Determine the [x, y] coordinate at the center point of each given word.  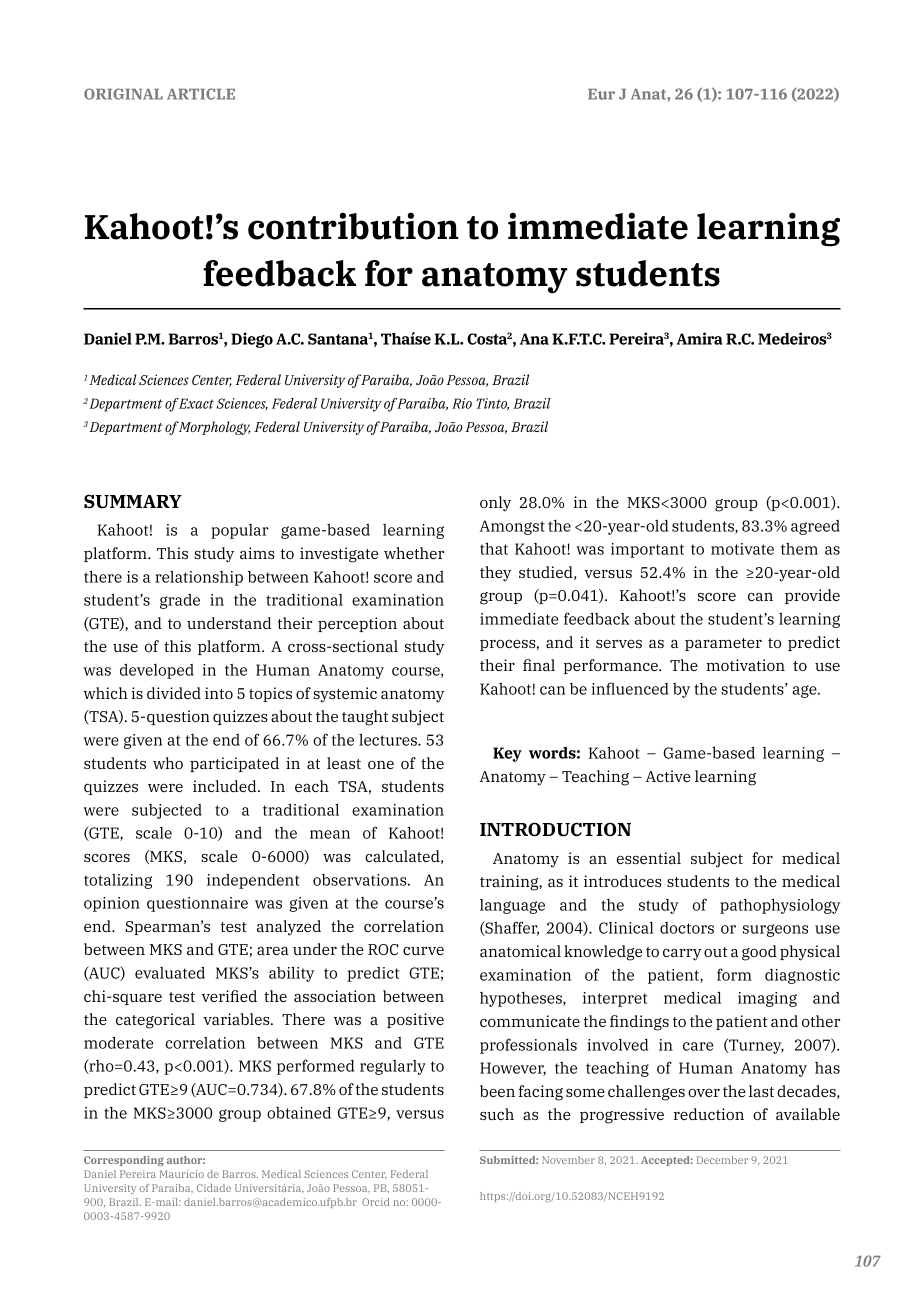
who [168, 763]
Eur [601, 94]
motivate [742, 549]
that [494, 548]
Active [668, 776]
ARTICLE [201, 94]
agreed [815, 527]
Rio [462, 403]
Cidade [214, 1188]
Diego [252, 340]
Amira [700, 338]
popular [240, 531]
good [759, 953]
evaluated [170, 972]
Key [507, 754]
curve [423, 951]
